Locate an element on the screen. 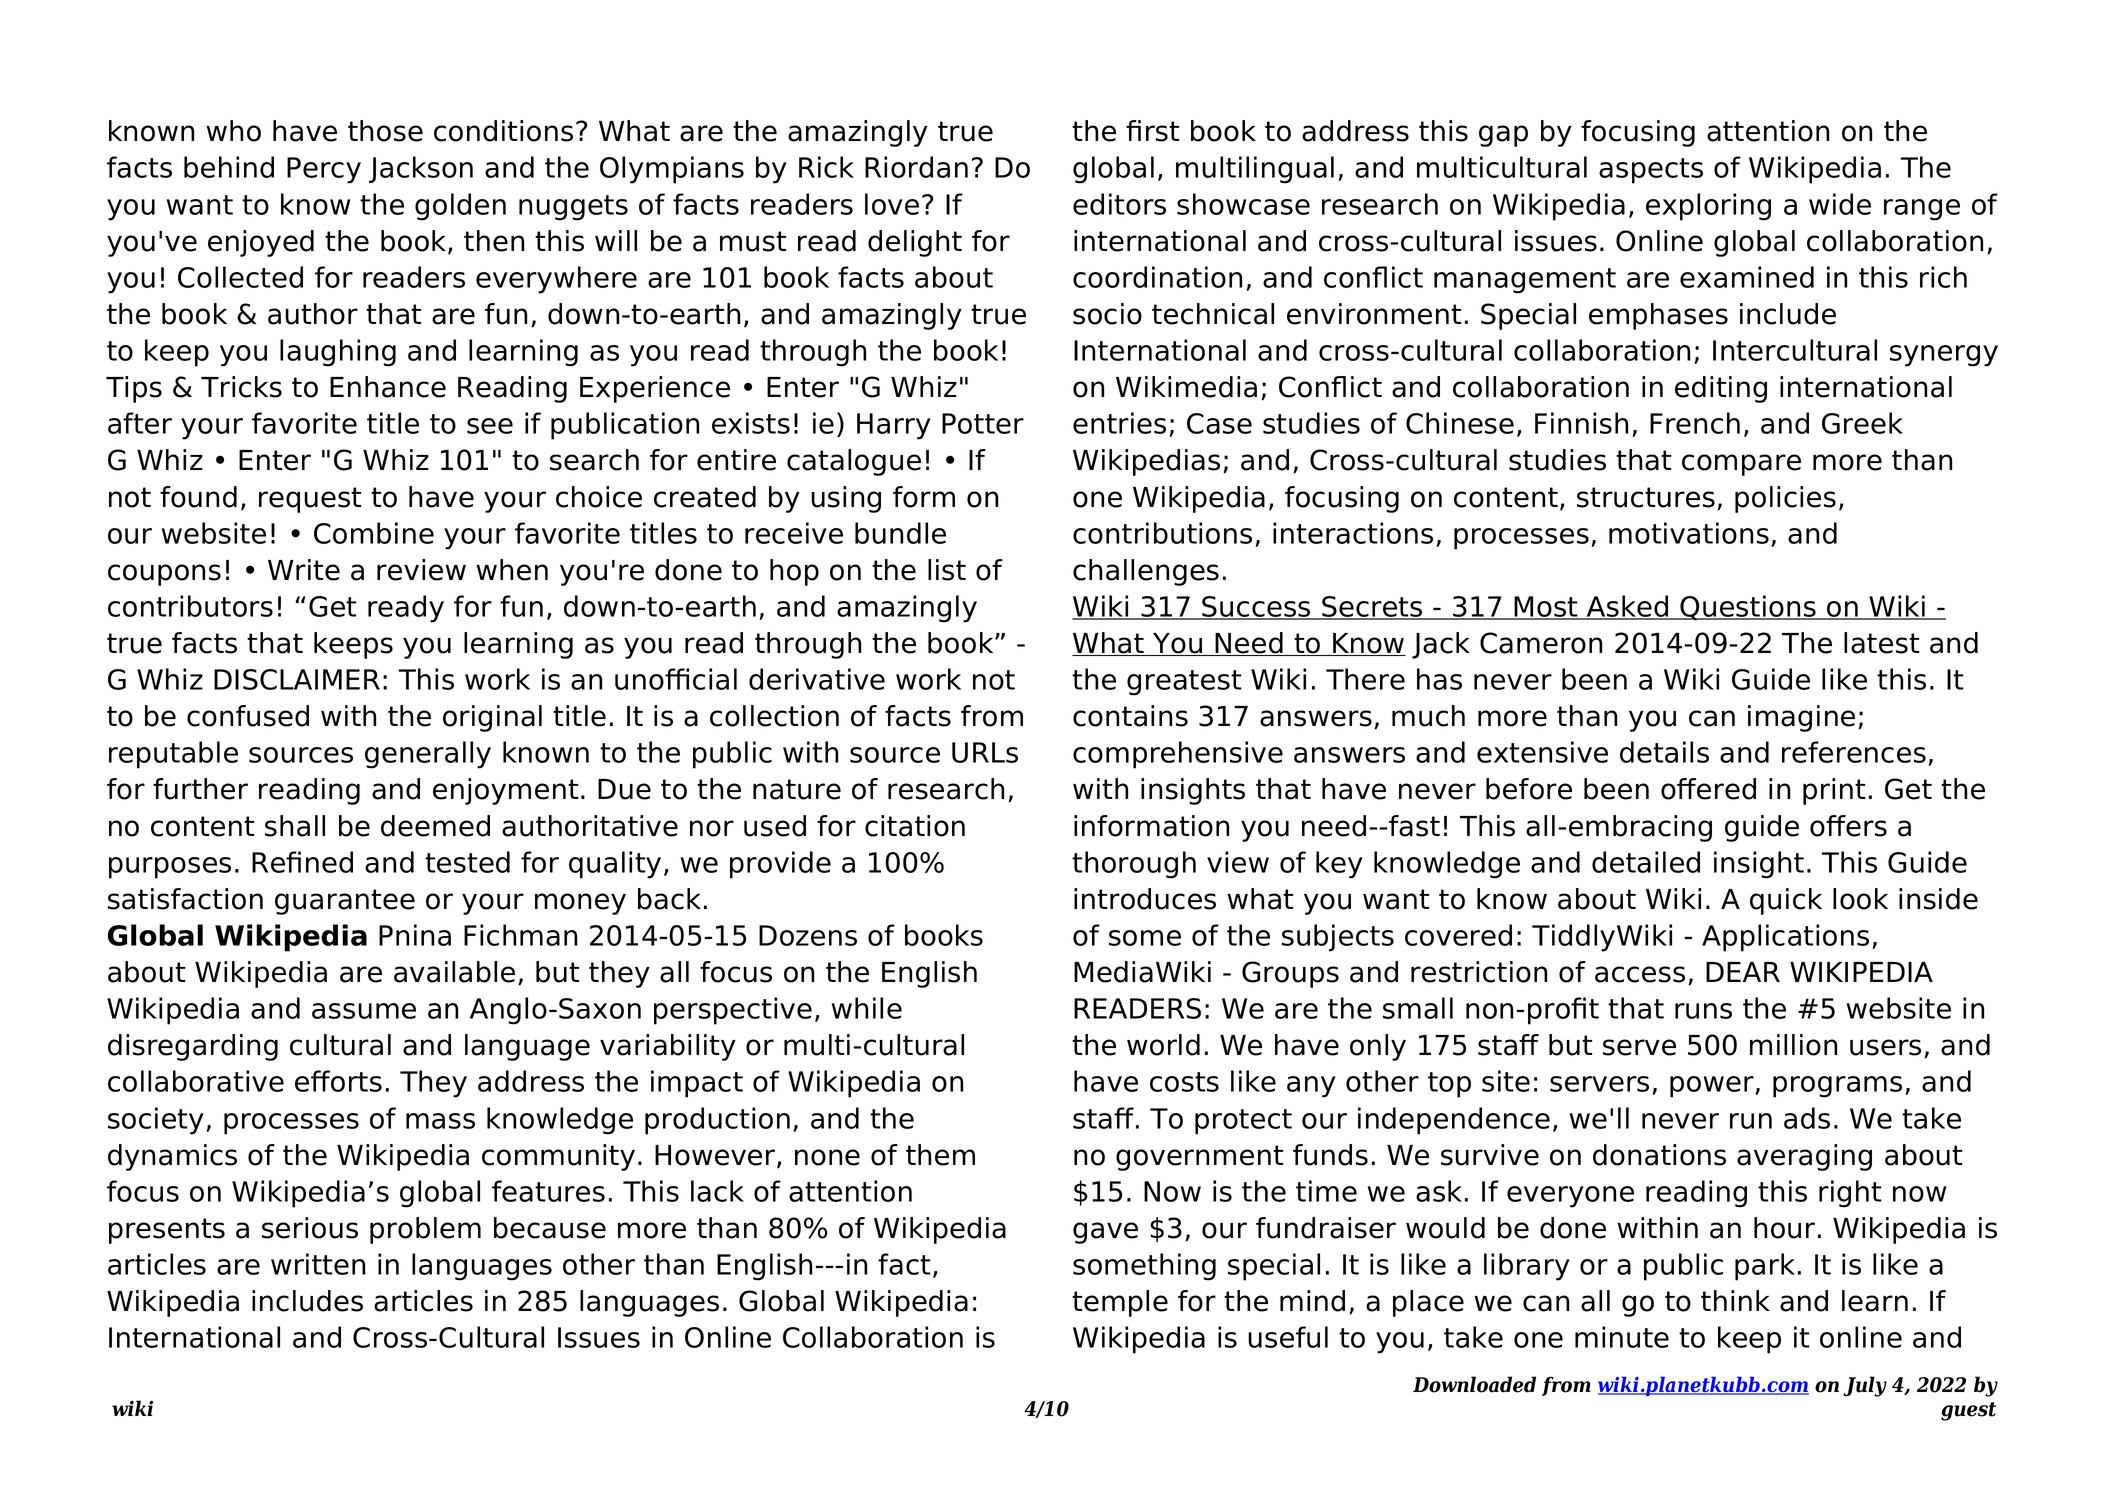 The height and width of the screenshot is (1491, 2109). aspects is located at coordinates (1651, 171).
